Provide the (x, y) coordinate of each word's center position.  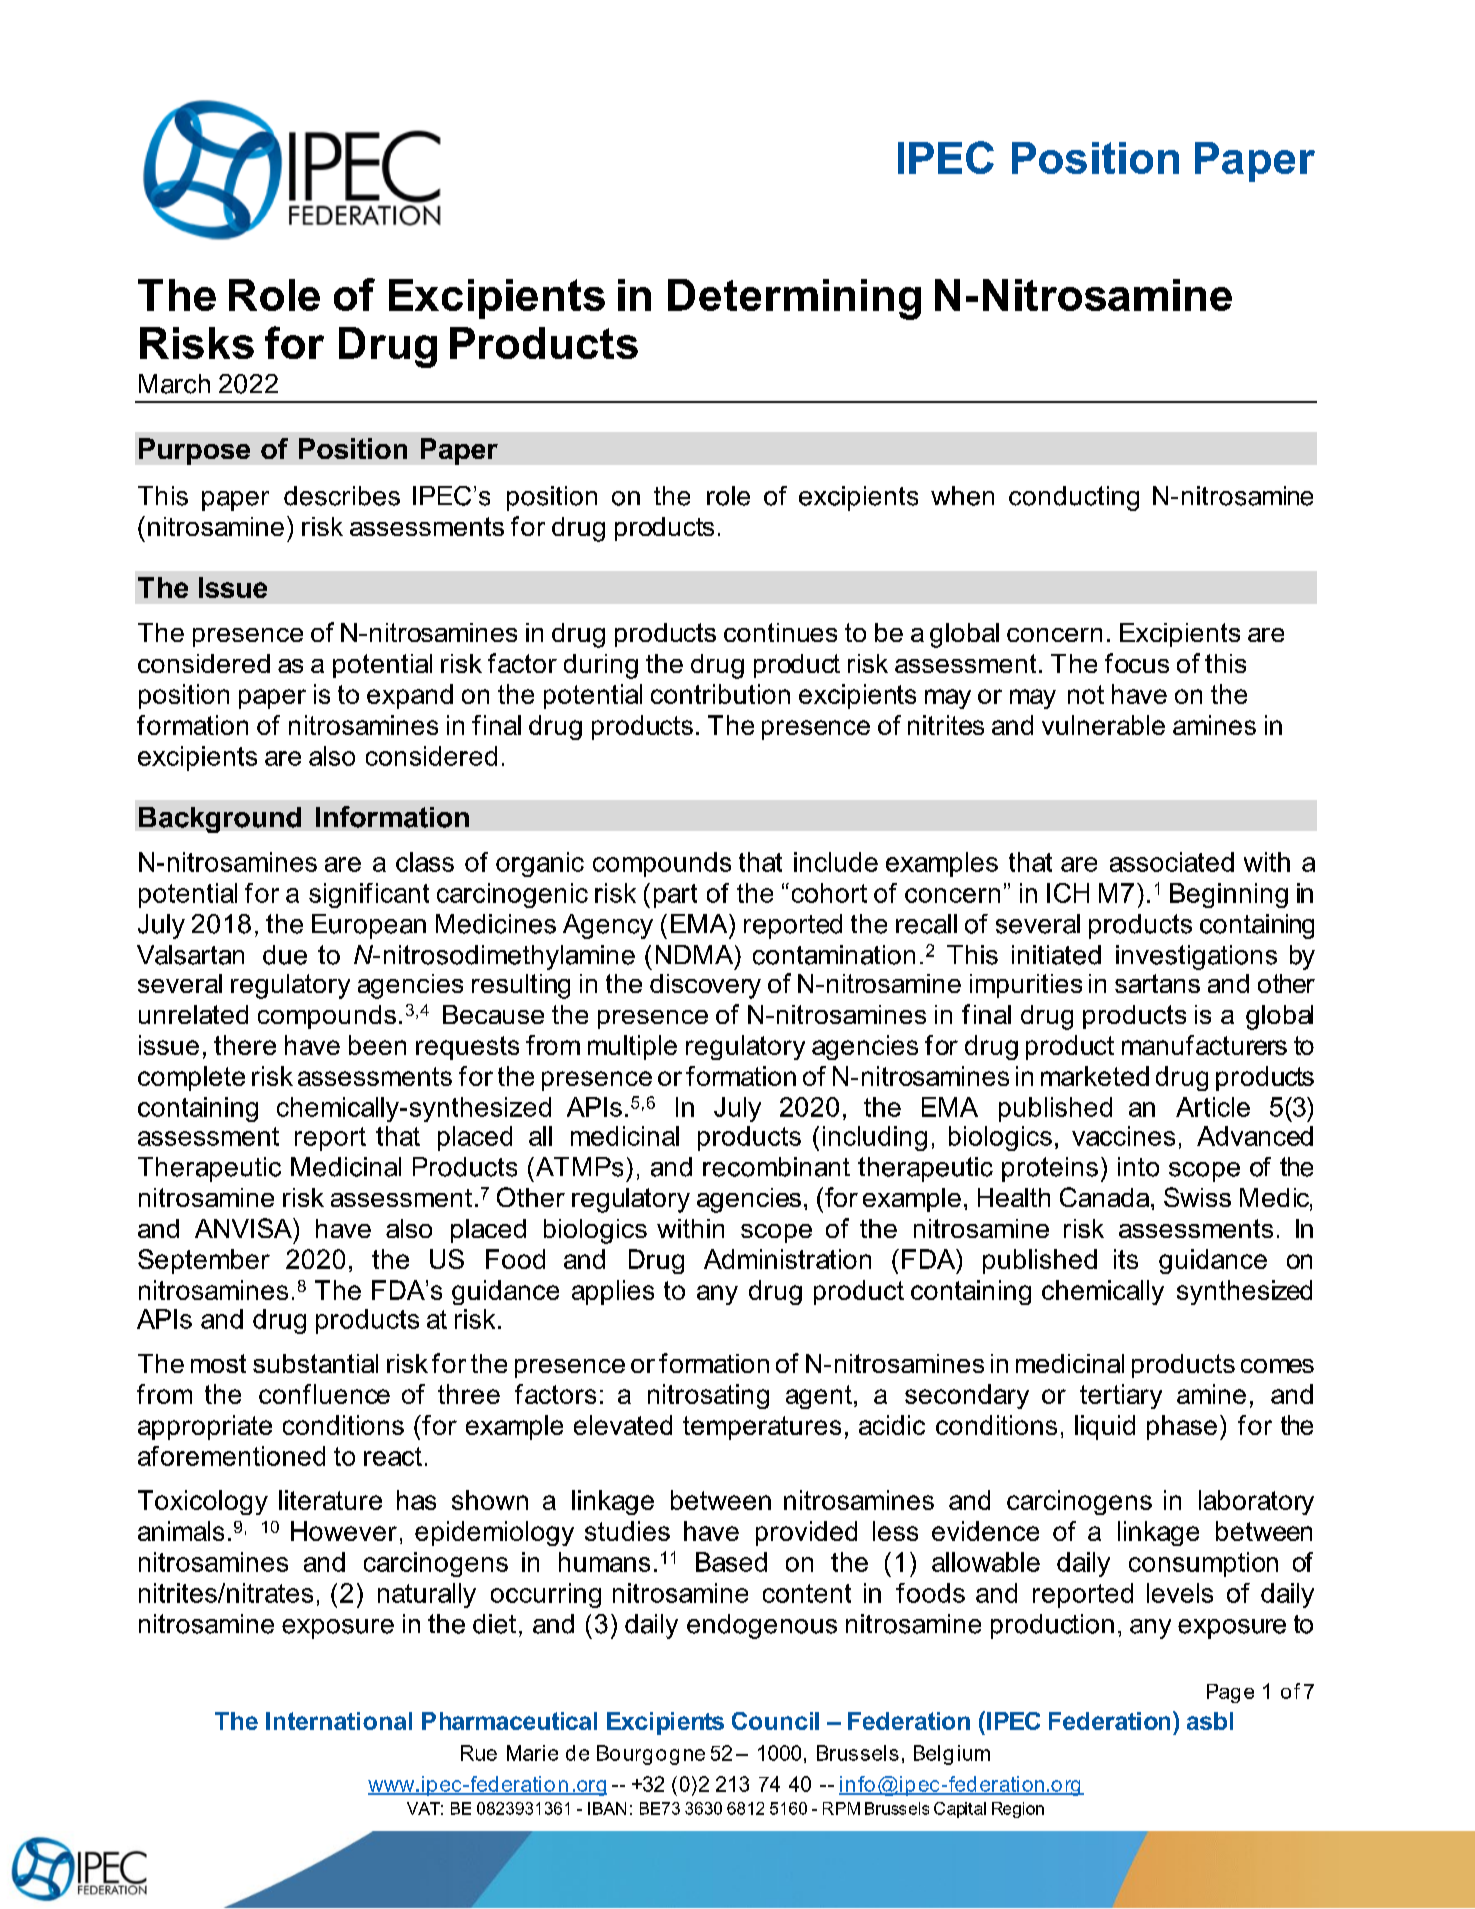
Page (1230, 1693)
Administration (787, 1259)
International (339, 1721)
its (1126, 1259)
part (675, 896)
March (174, 384)
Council (775, 1721)
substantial (315, 1363)
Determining (794, 299)
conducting (1074, 498)
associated (1172, 862)
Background (220, 820)
